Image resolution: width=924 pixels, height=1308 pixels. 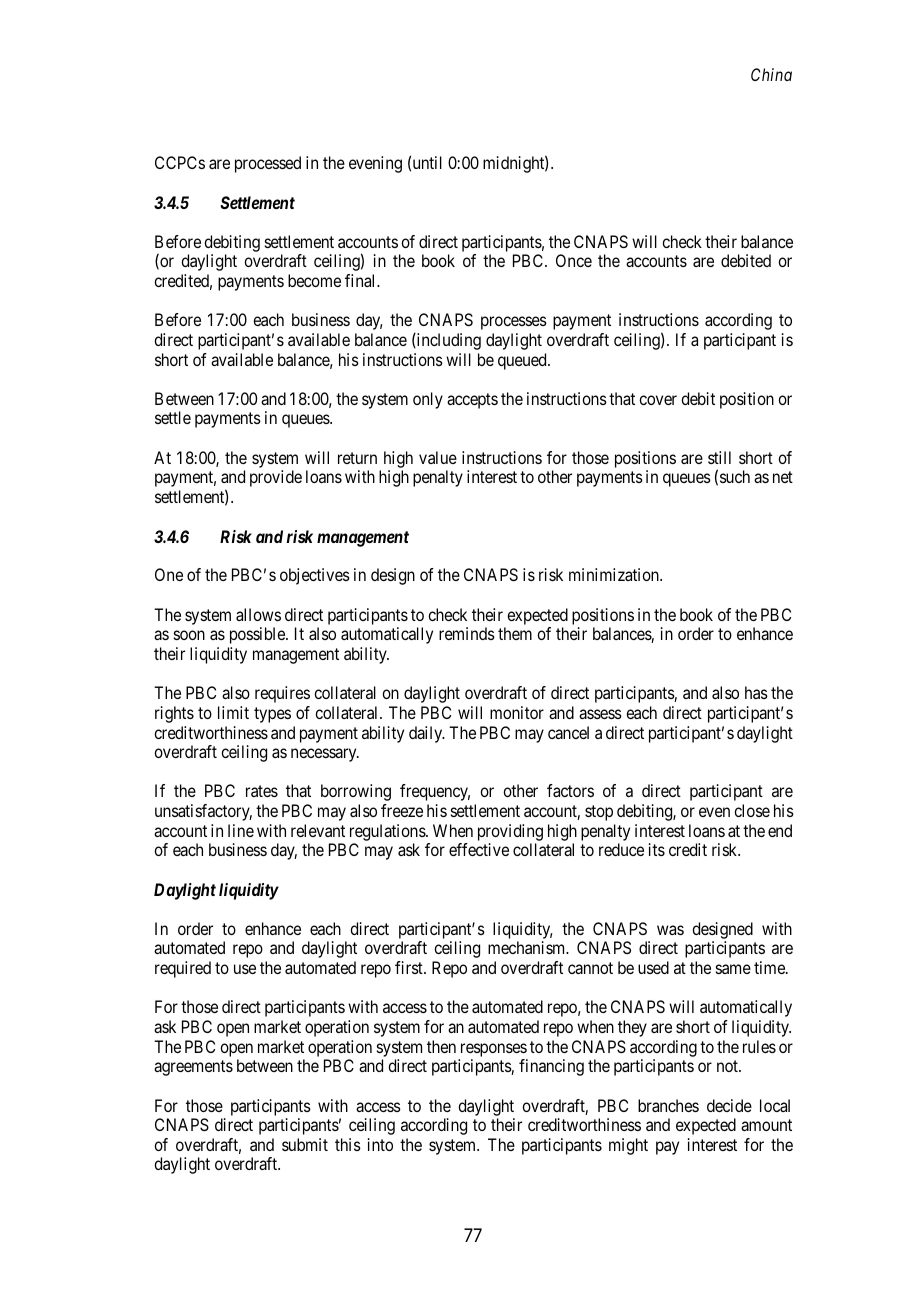 What do you see at coordinates (241, 830) in the screenshot?
I see `line` at bounding box center [241, 830].
